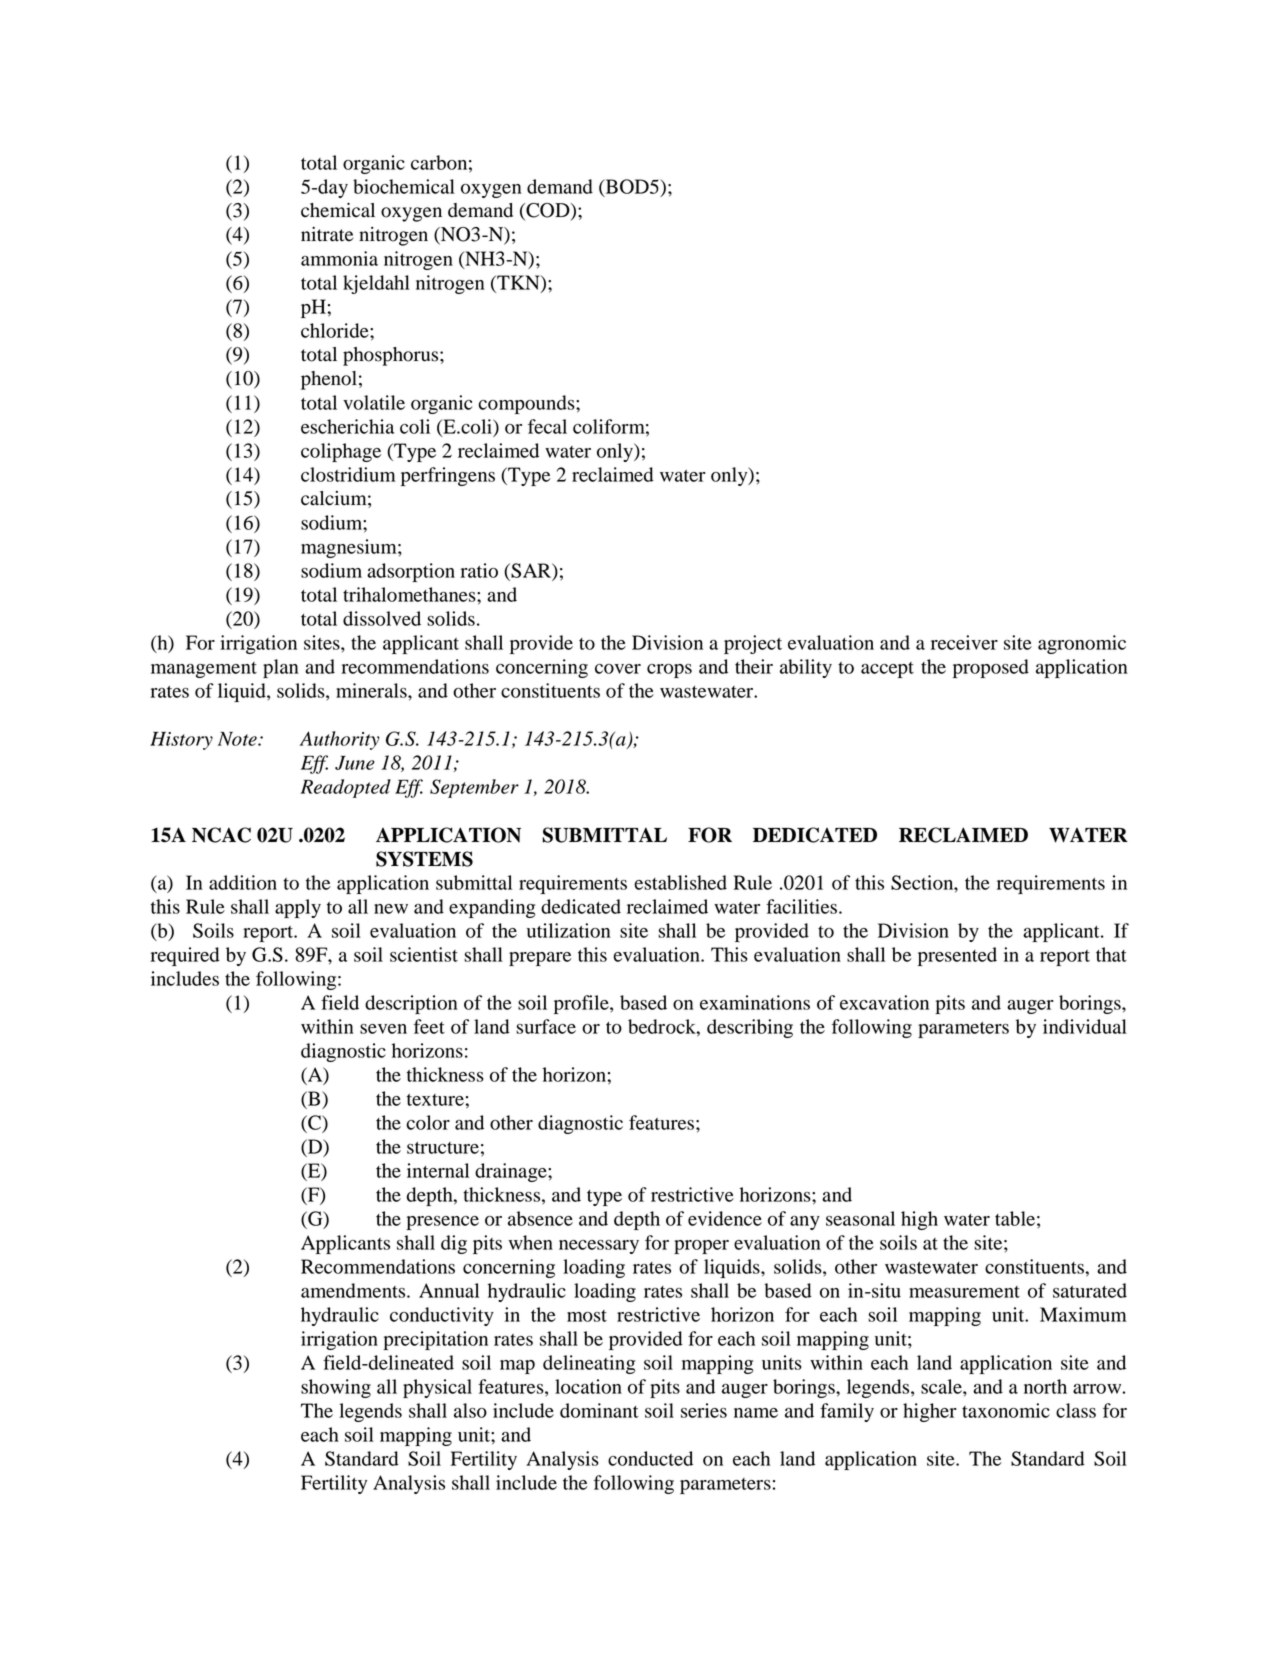 This page has width=1278, height=1653. I want to click on taxonomic, so click(1006, 1410).
